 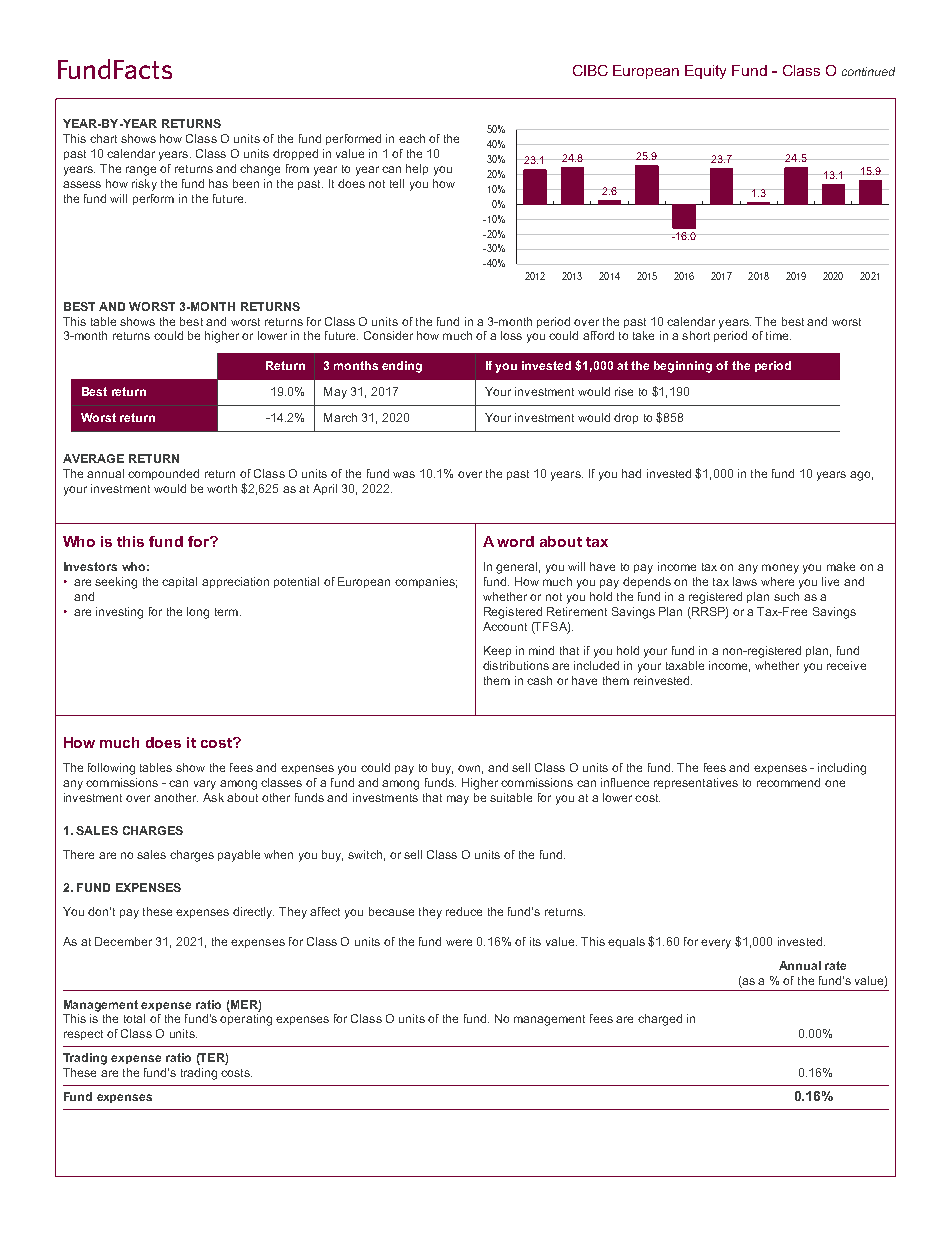 I want to click on Equity, so click(x=705, y=72).
